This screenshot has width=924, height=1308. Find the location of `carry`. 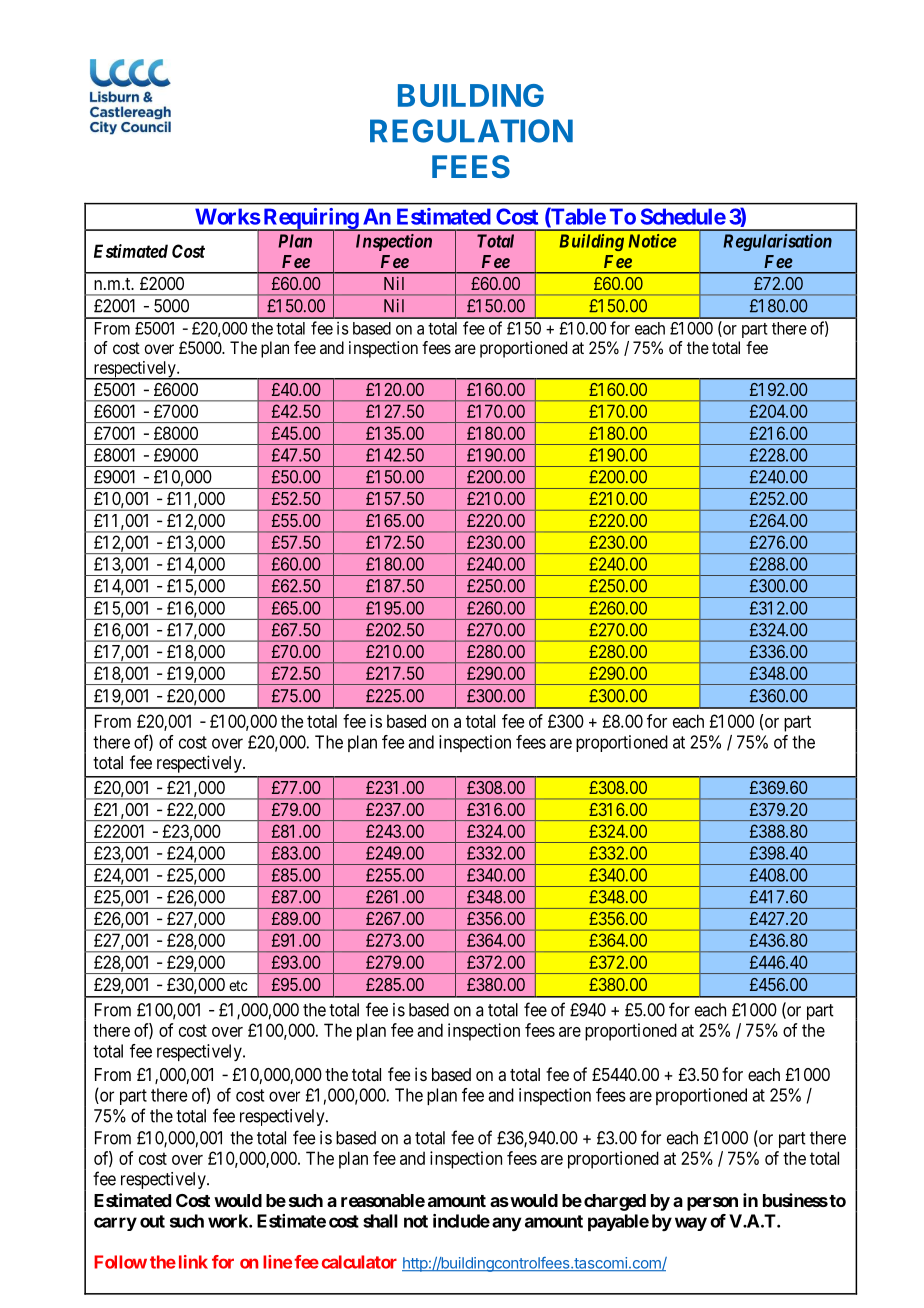

carry is located at coordinates (115, 1224).
